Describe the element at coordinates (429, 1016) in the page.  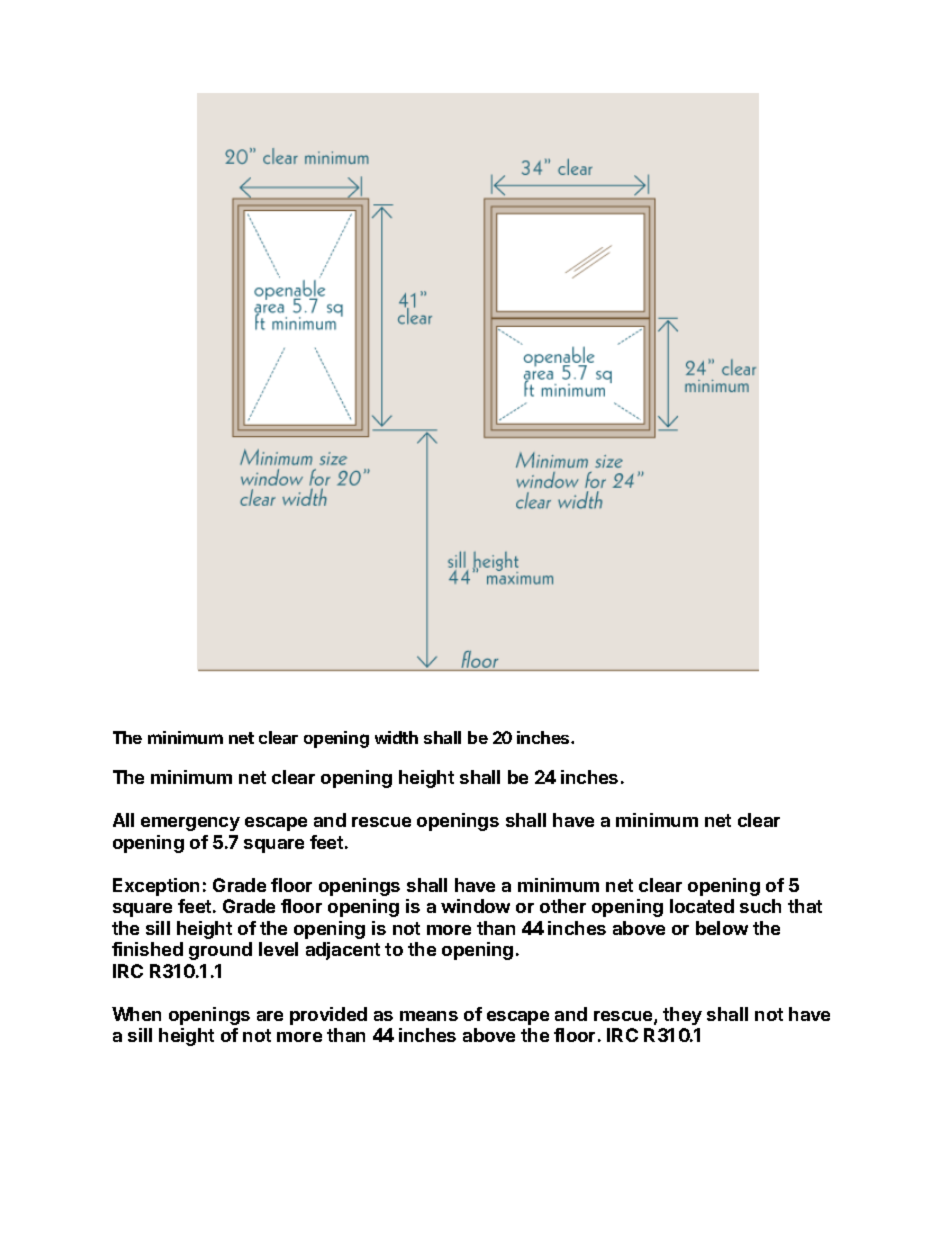
I see `means` at that location.
